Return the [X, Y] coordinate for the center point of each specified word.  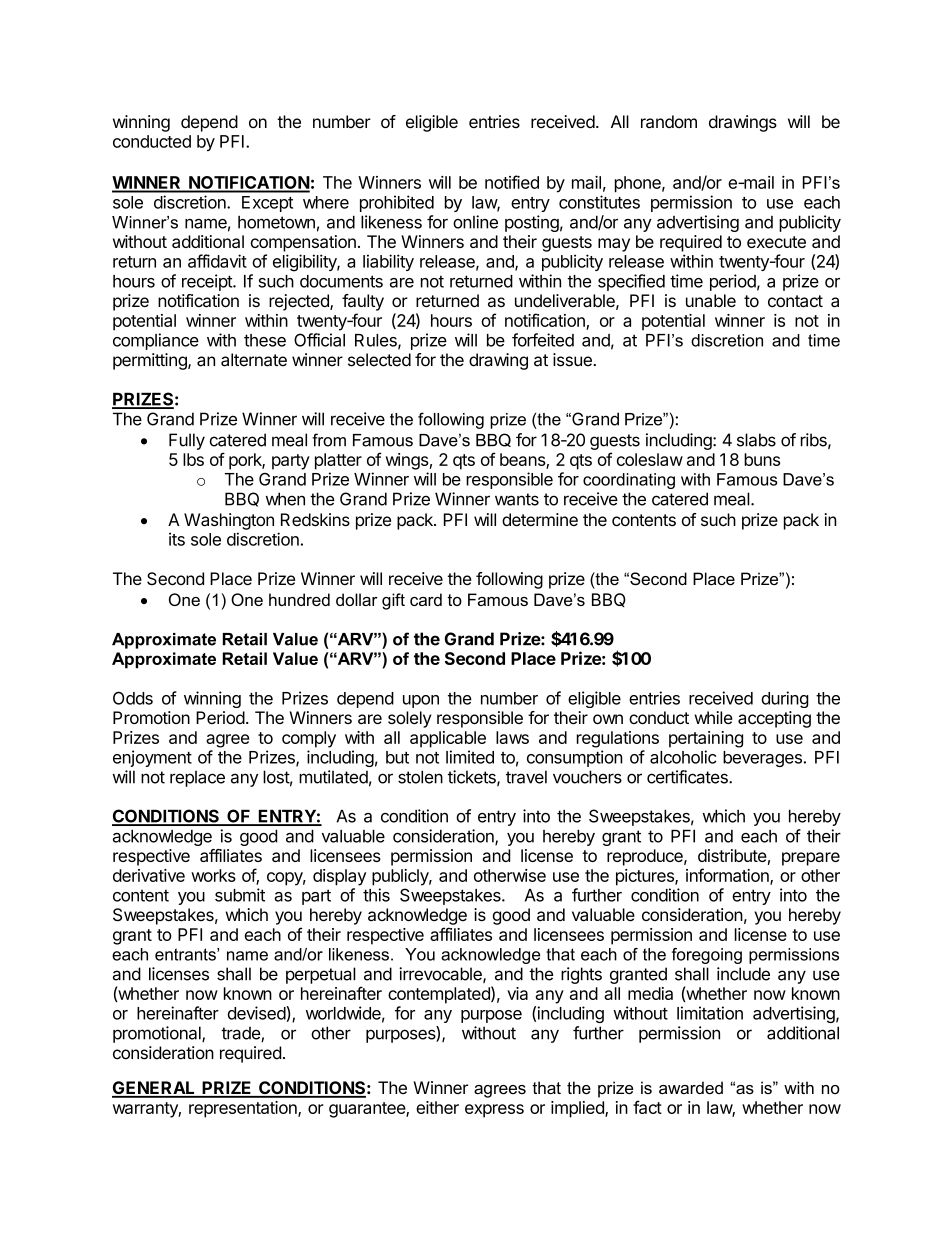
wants [517, 499]
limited [470, 757]
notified [512, 182]
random [669, 122]
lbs [193, 459]
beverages [762, 759]
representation [244, 1109]
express [494, 1111]
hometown [276, 222]
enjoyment [152, 758]
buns [762, 459]
